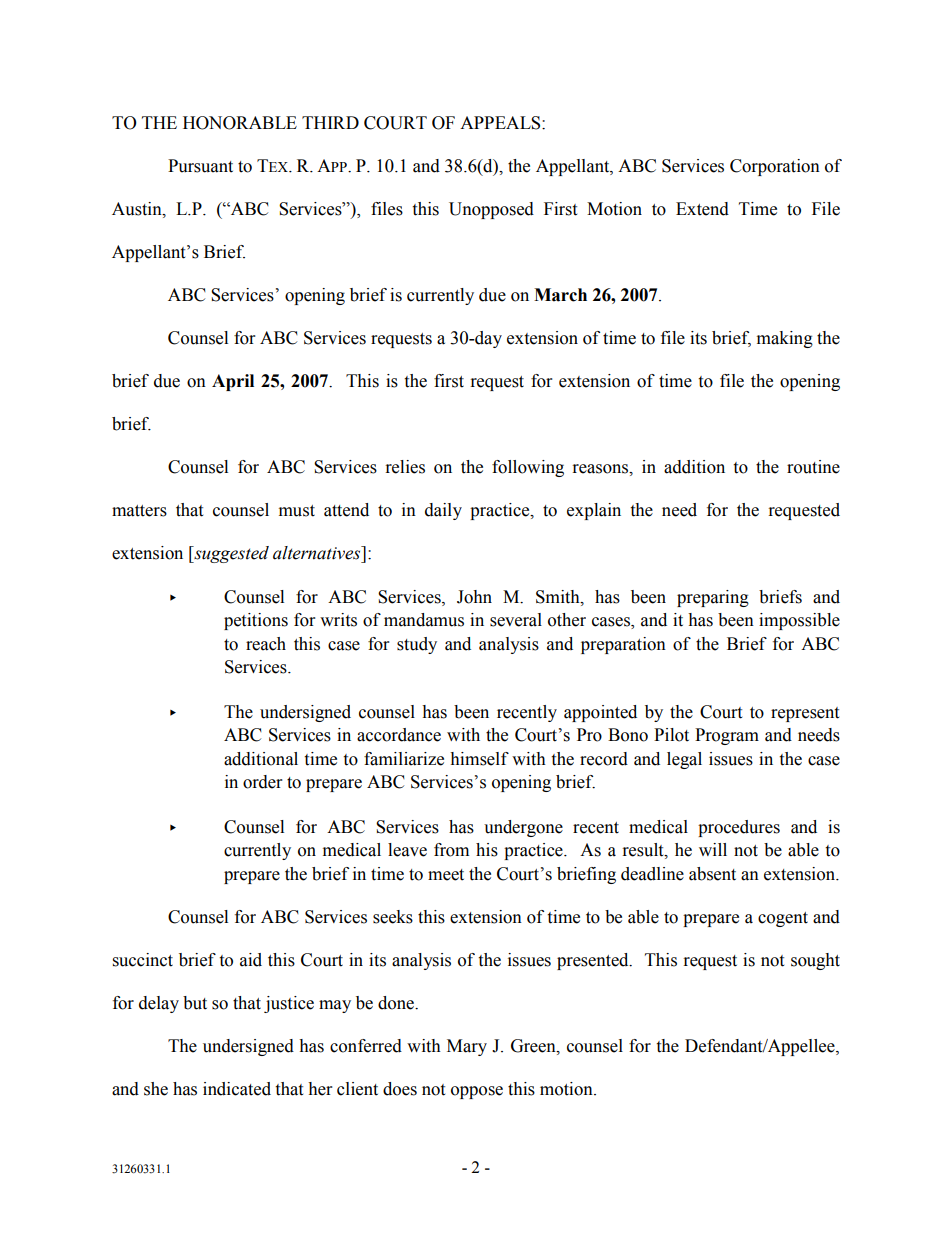 The height and width of the image is (1233, 952). Describe the element at coordinates (256, 621) in the image. I see `petitions` at that location.
